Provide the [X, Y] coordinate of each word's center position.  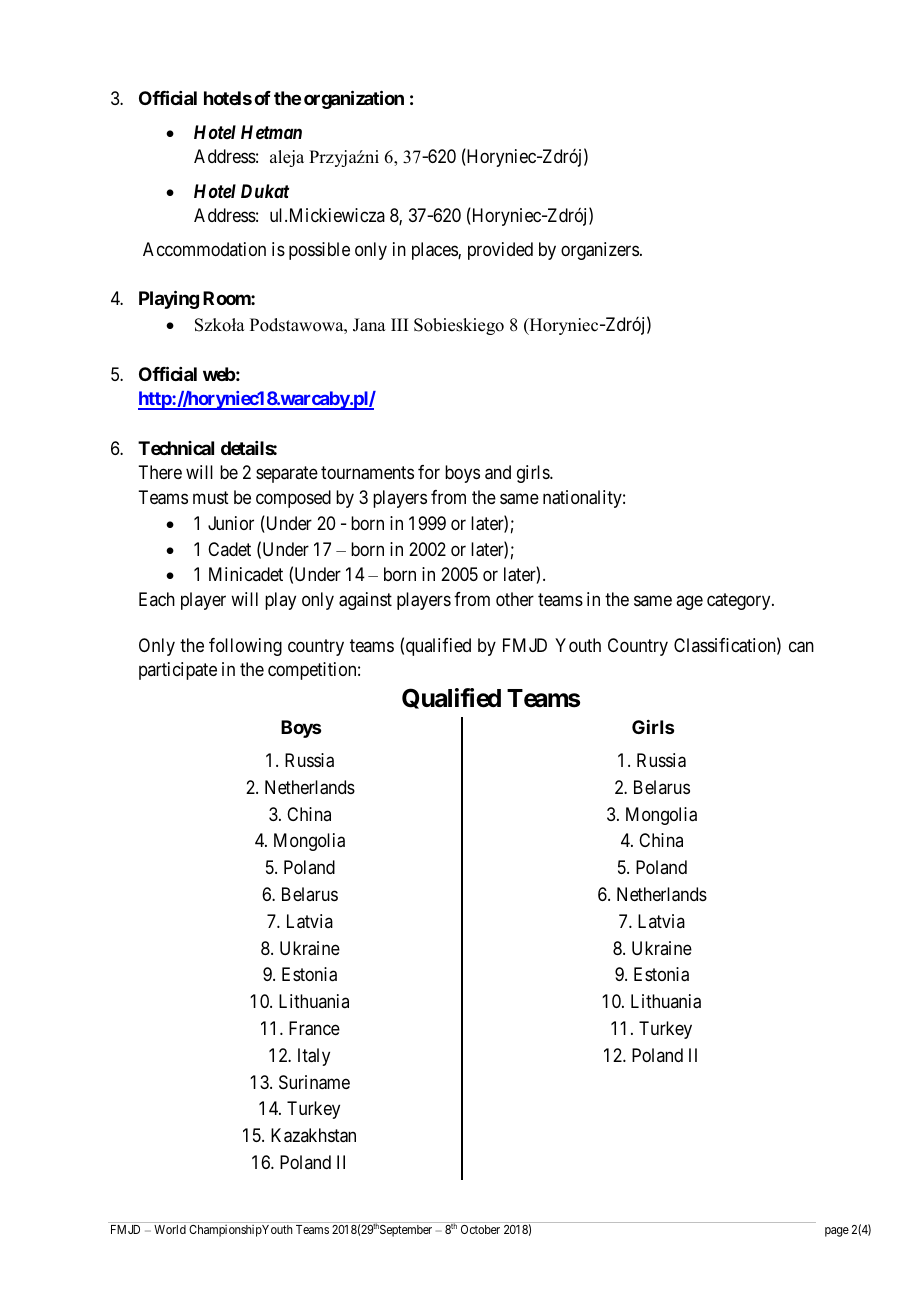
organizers [600, 251]
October [480, 1229]
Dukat [265, 191]
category [740, 601]
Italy [314, 1057]
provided [500, 251]
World [170, 1229]
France [314, 1028]
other [515, 599]
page [837, 1232]
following [245, 647]
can [801, 647]
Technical [176, 448]
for [429, 472]
